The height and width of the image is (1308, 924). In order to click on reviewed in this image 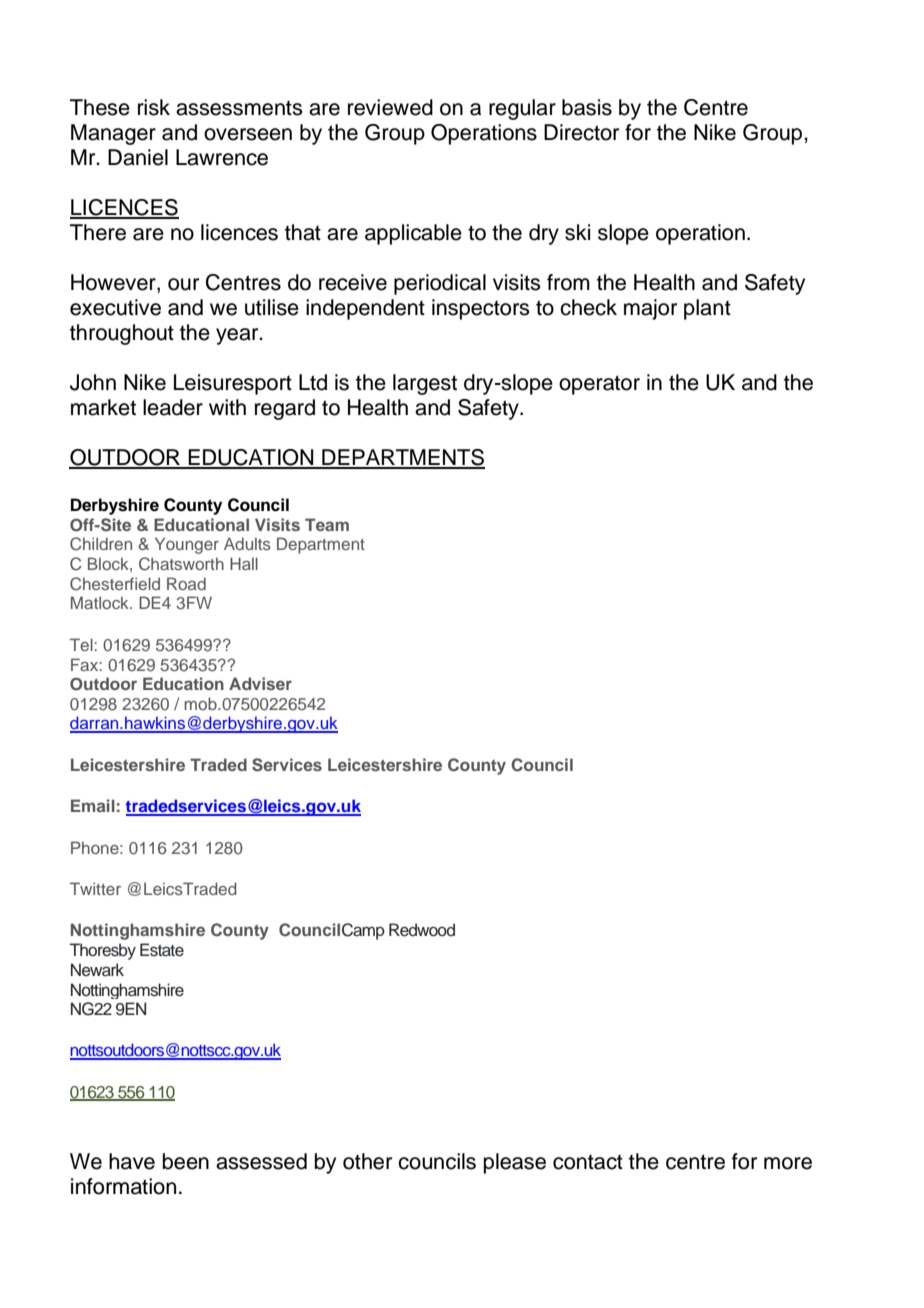, I will do `click(390, 107)`.
